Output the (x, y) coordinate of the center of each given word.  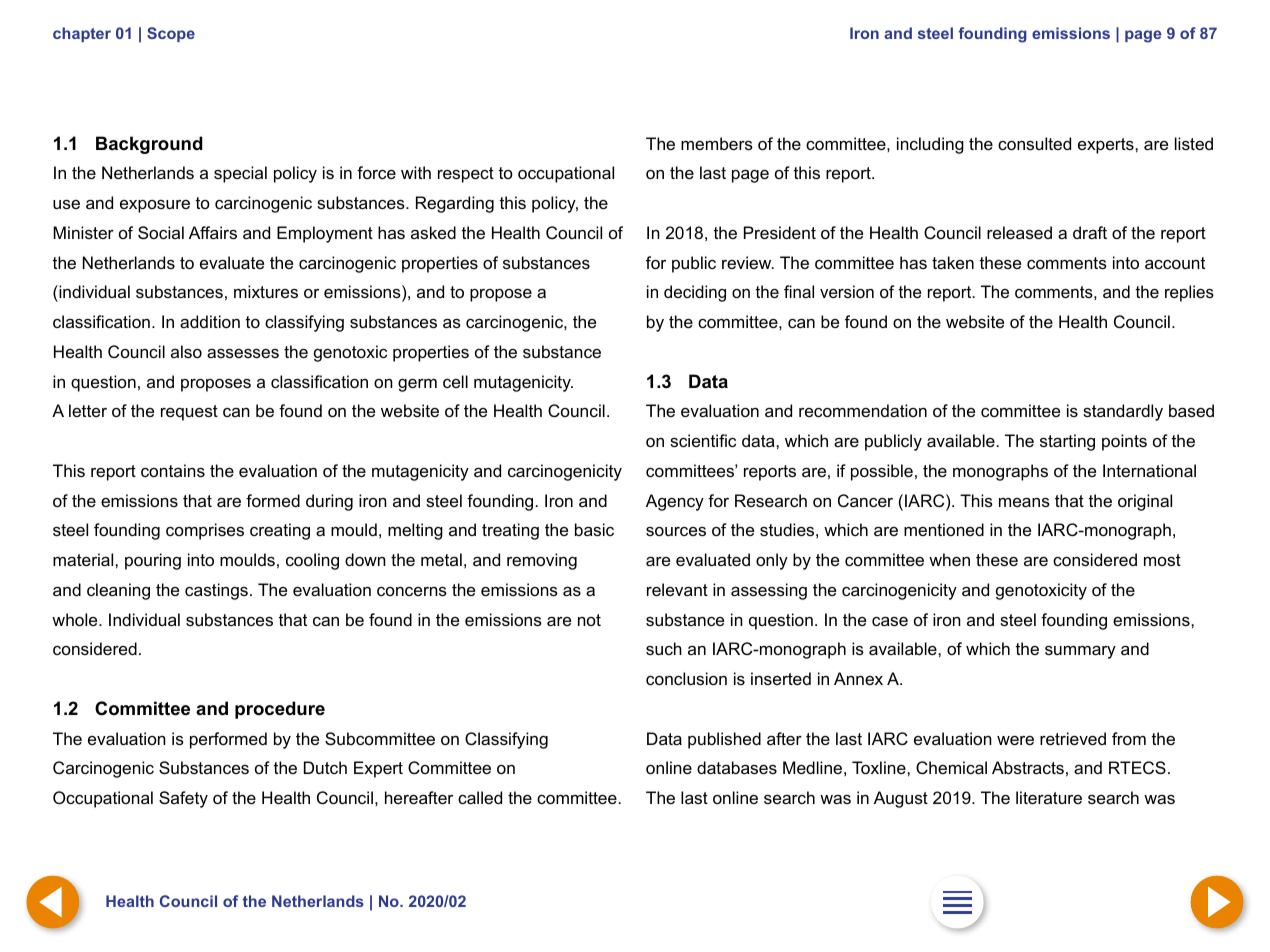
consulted (1034, 143)
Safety (183, 799)
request (189, 413)
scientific (703, 440)
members (717, 143)
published (724, 740)
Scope (171, 34)
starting (1067, 442)
